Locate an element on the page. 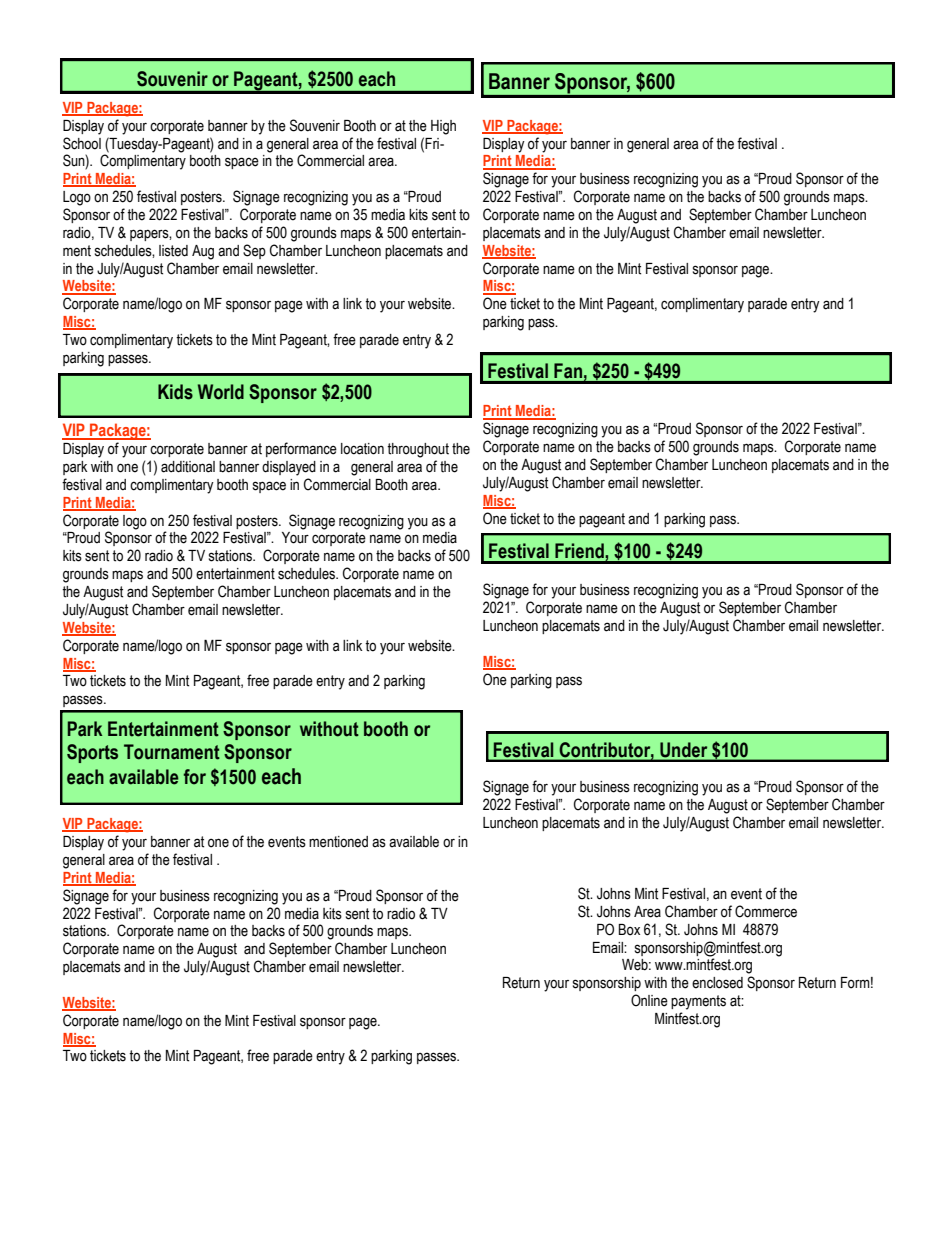 The width and height of the image is (952, 1233). listed is located at coordinates (173, 251).
